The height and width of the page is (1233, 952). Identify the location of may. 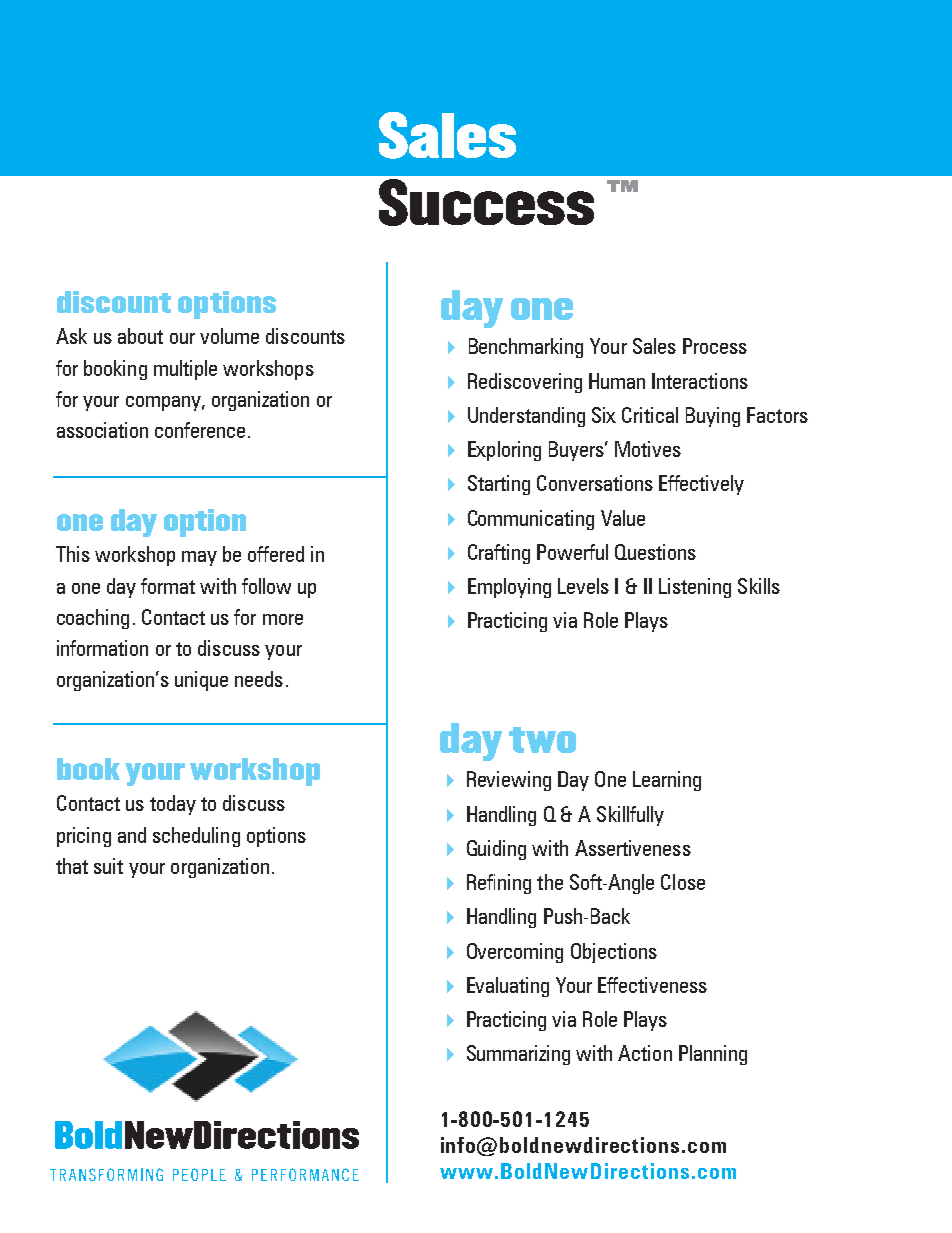
(199, 558).
